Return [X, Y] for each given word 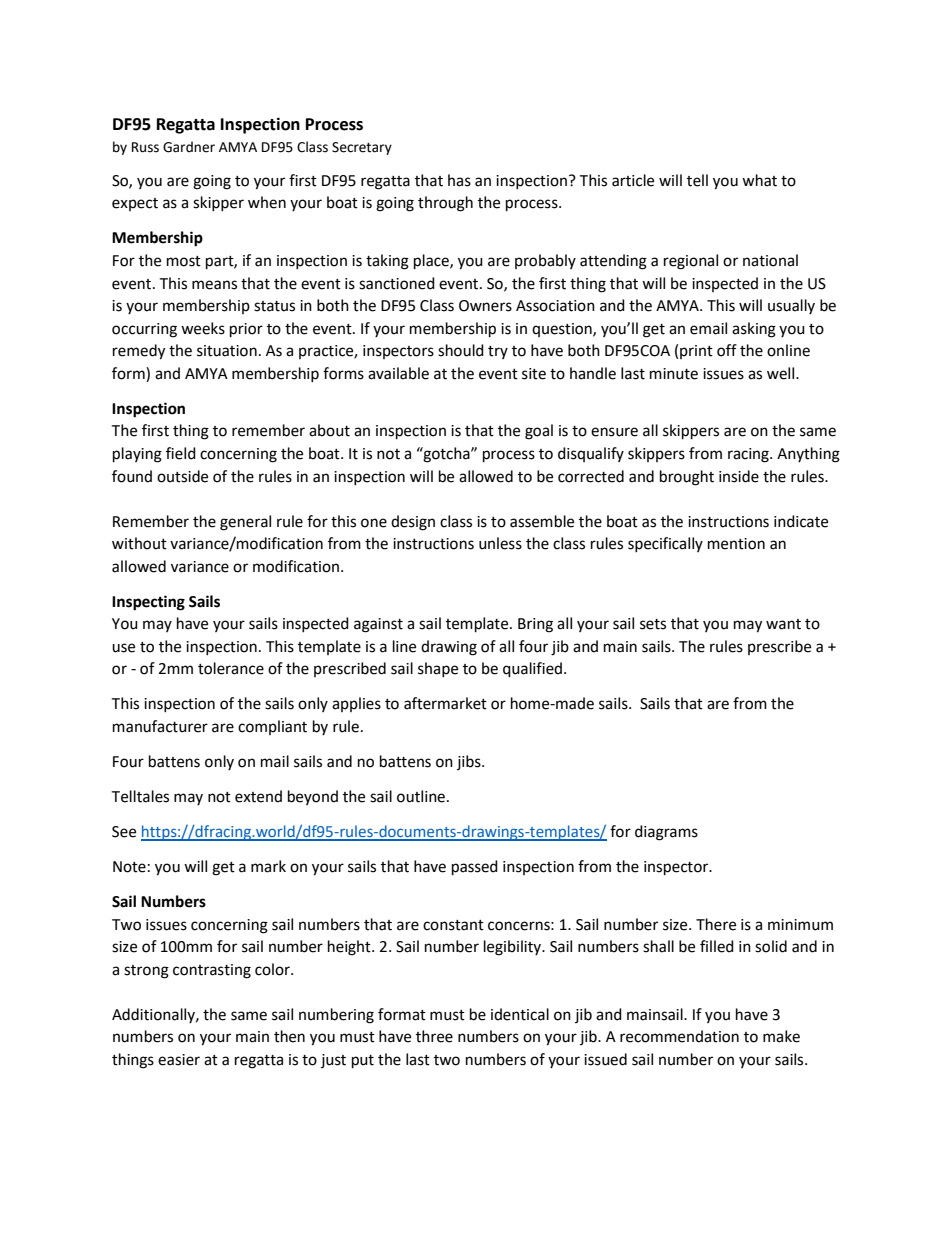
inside [739, 476]
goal [539, 432]
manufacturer [160, 726]
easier [179, 1060]
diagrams [666, 833]
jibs [470, 762]
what [759, 180]
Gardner [189, 147]
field [181, 453]
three [434, 1036]
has [459, 180]
